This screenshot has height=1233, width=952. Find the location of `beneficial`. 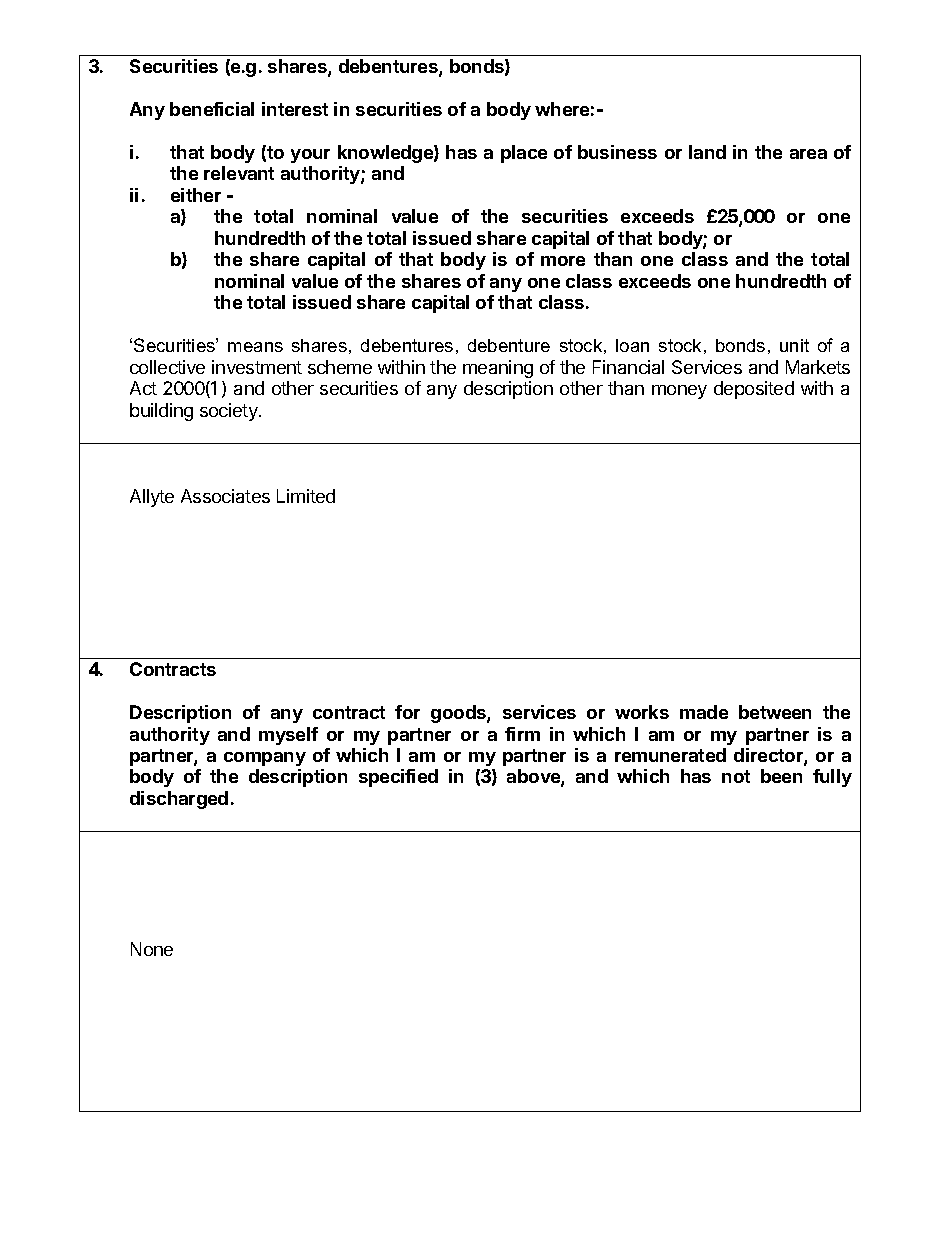

beneficial is located at coordinates (212, 109).
